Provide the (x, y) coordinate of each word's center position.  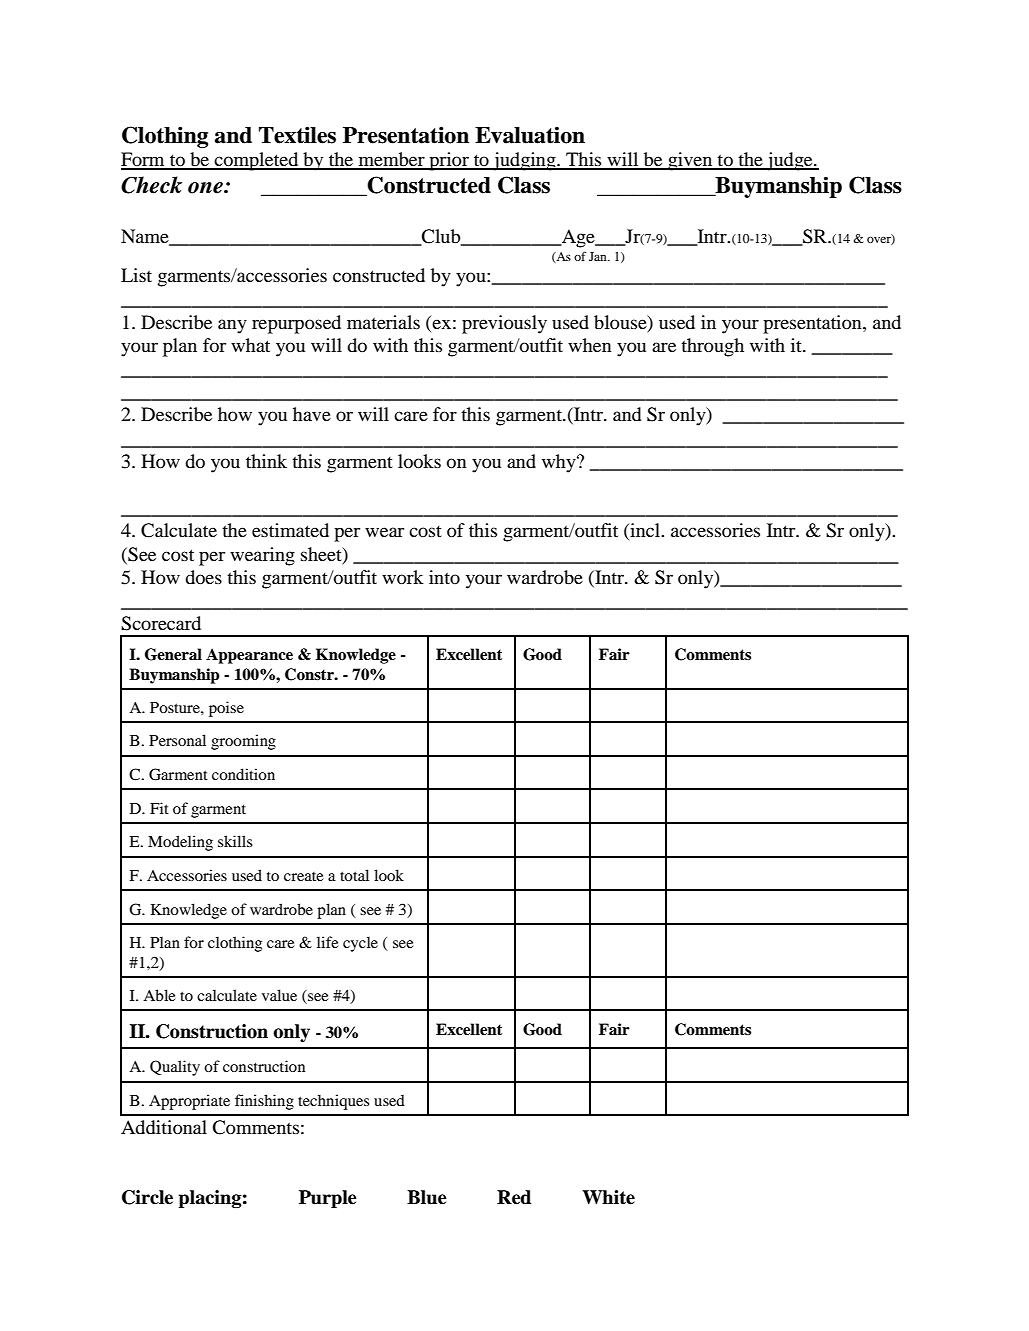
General (173, 654)
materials (383, 322)
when (590, 345)
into (444, 577)
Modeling (180, 843)
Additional (164, 1127)
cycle (360, 944)
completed (257, 161)
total (354, 875)
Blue (427, 1197)
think (266, 461)
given (690, 161)
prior (449, 161)
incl (645, 531)
